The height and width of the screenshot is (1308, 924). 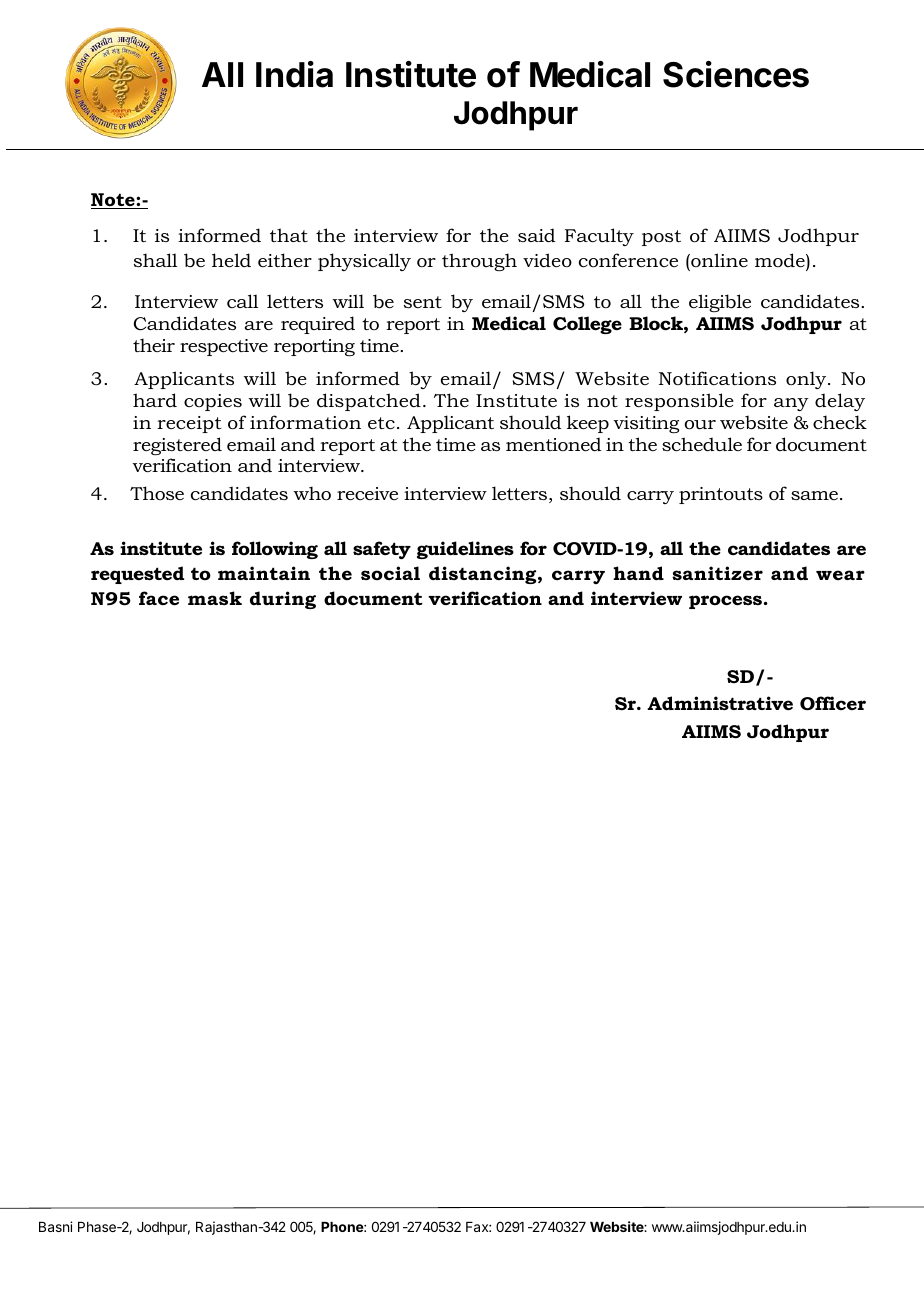 What do you see at coordinates (177, 446) in the screenshot?
I see `registered` at bounding box center [177, 446].
